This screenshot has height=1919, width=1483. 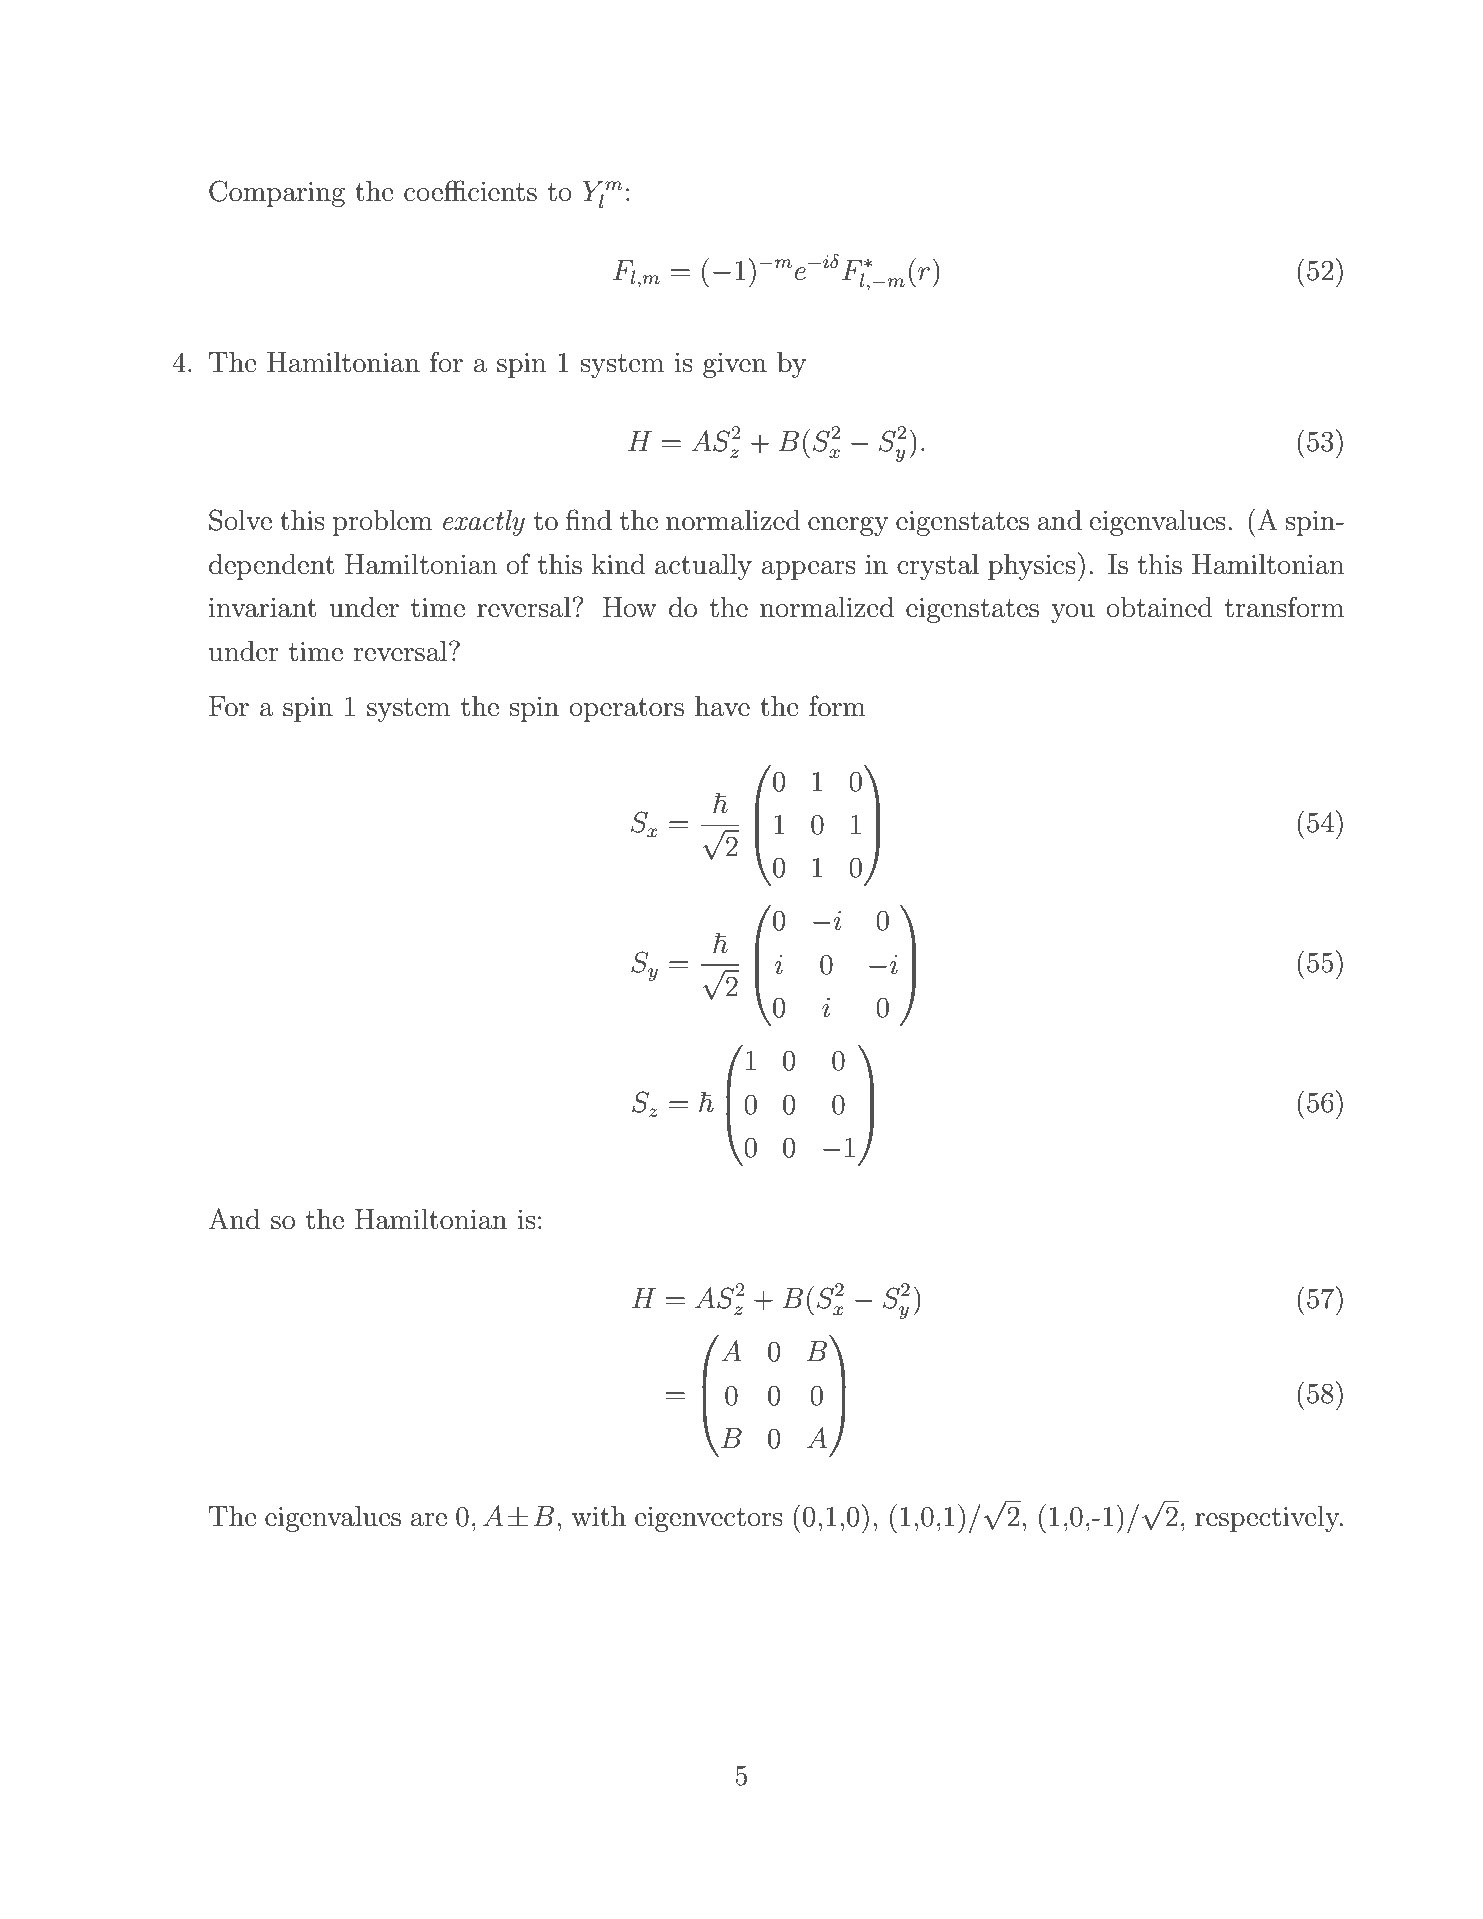 I want to click on Comparing, so click(x=277, y=193).
